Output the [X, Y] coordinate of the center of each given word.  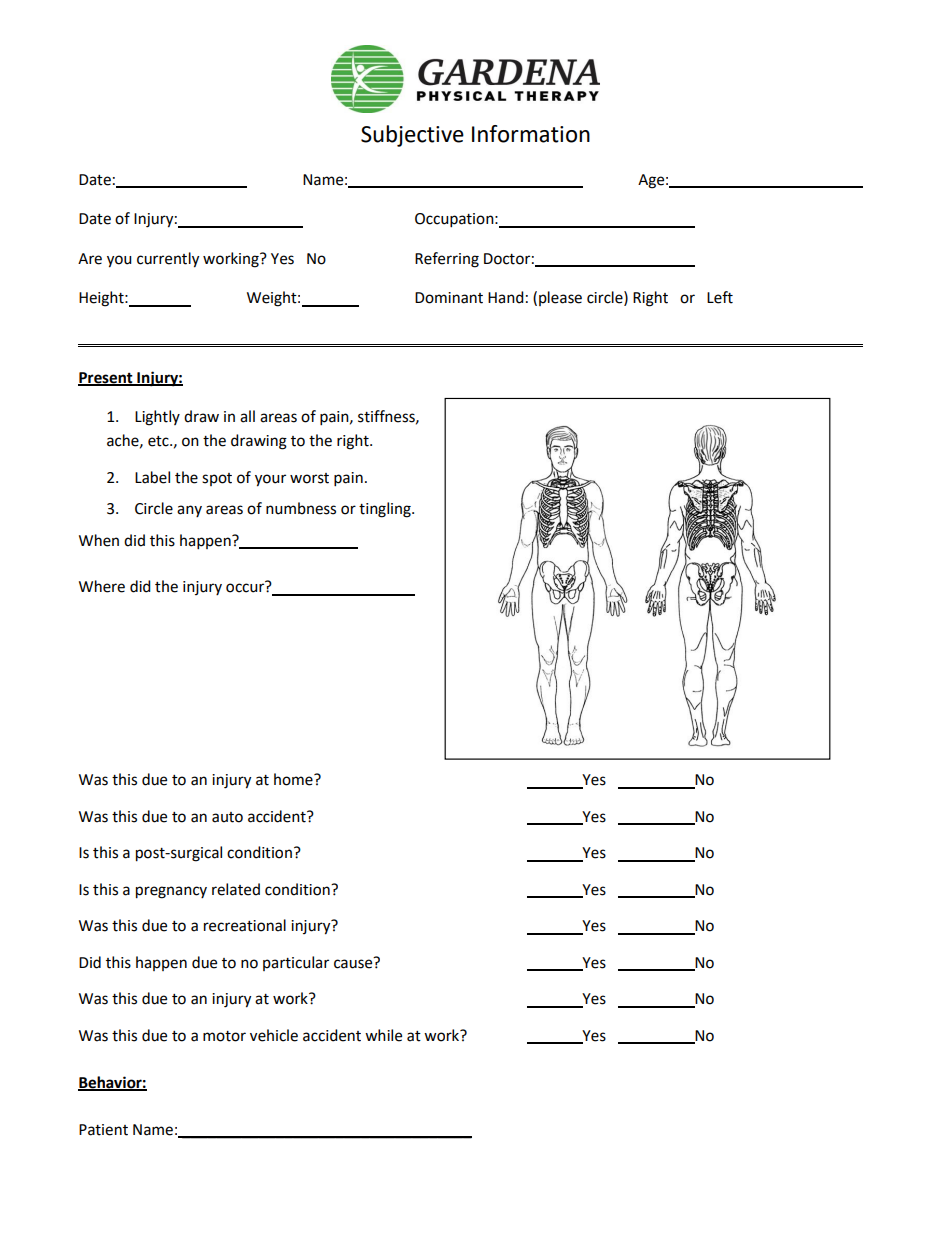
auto [227, 817]
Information [531, 134]
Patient [103, 1130]
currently [168, 260]
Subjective [412, 136]
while [383, 1035]
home [294, 779]
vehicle [274, 1035]
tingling [386, 510]
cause [354, 963]
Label [152, 477]
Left [720, 297]
